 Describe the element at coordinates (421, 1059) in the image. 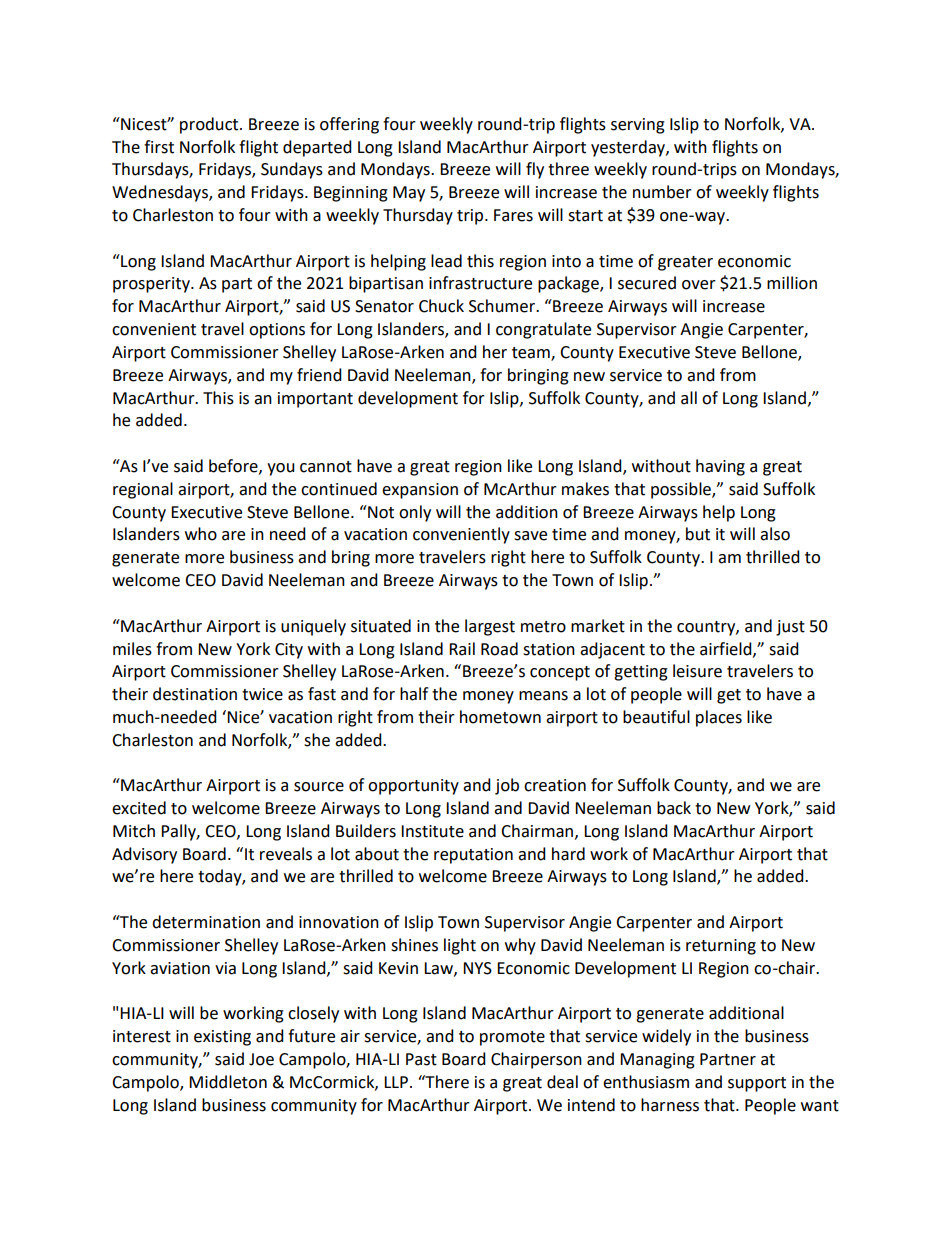

I see `Past` at that location.
